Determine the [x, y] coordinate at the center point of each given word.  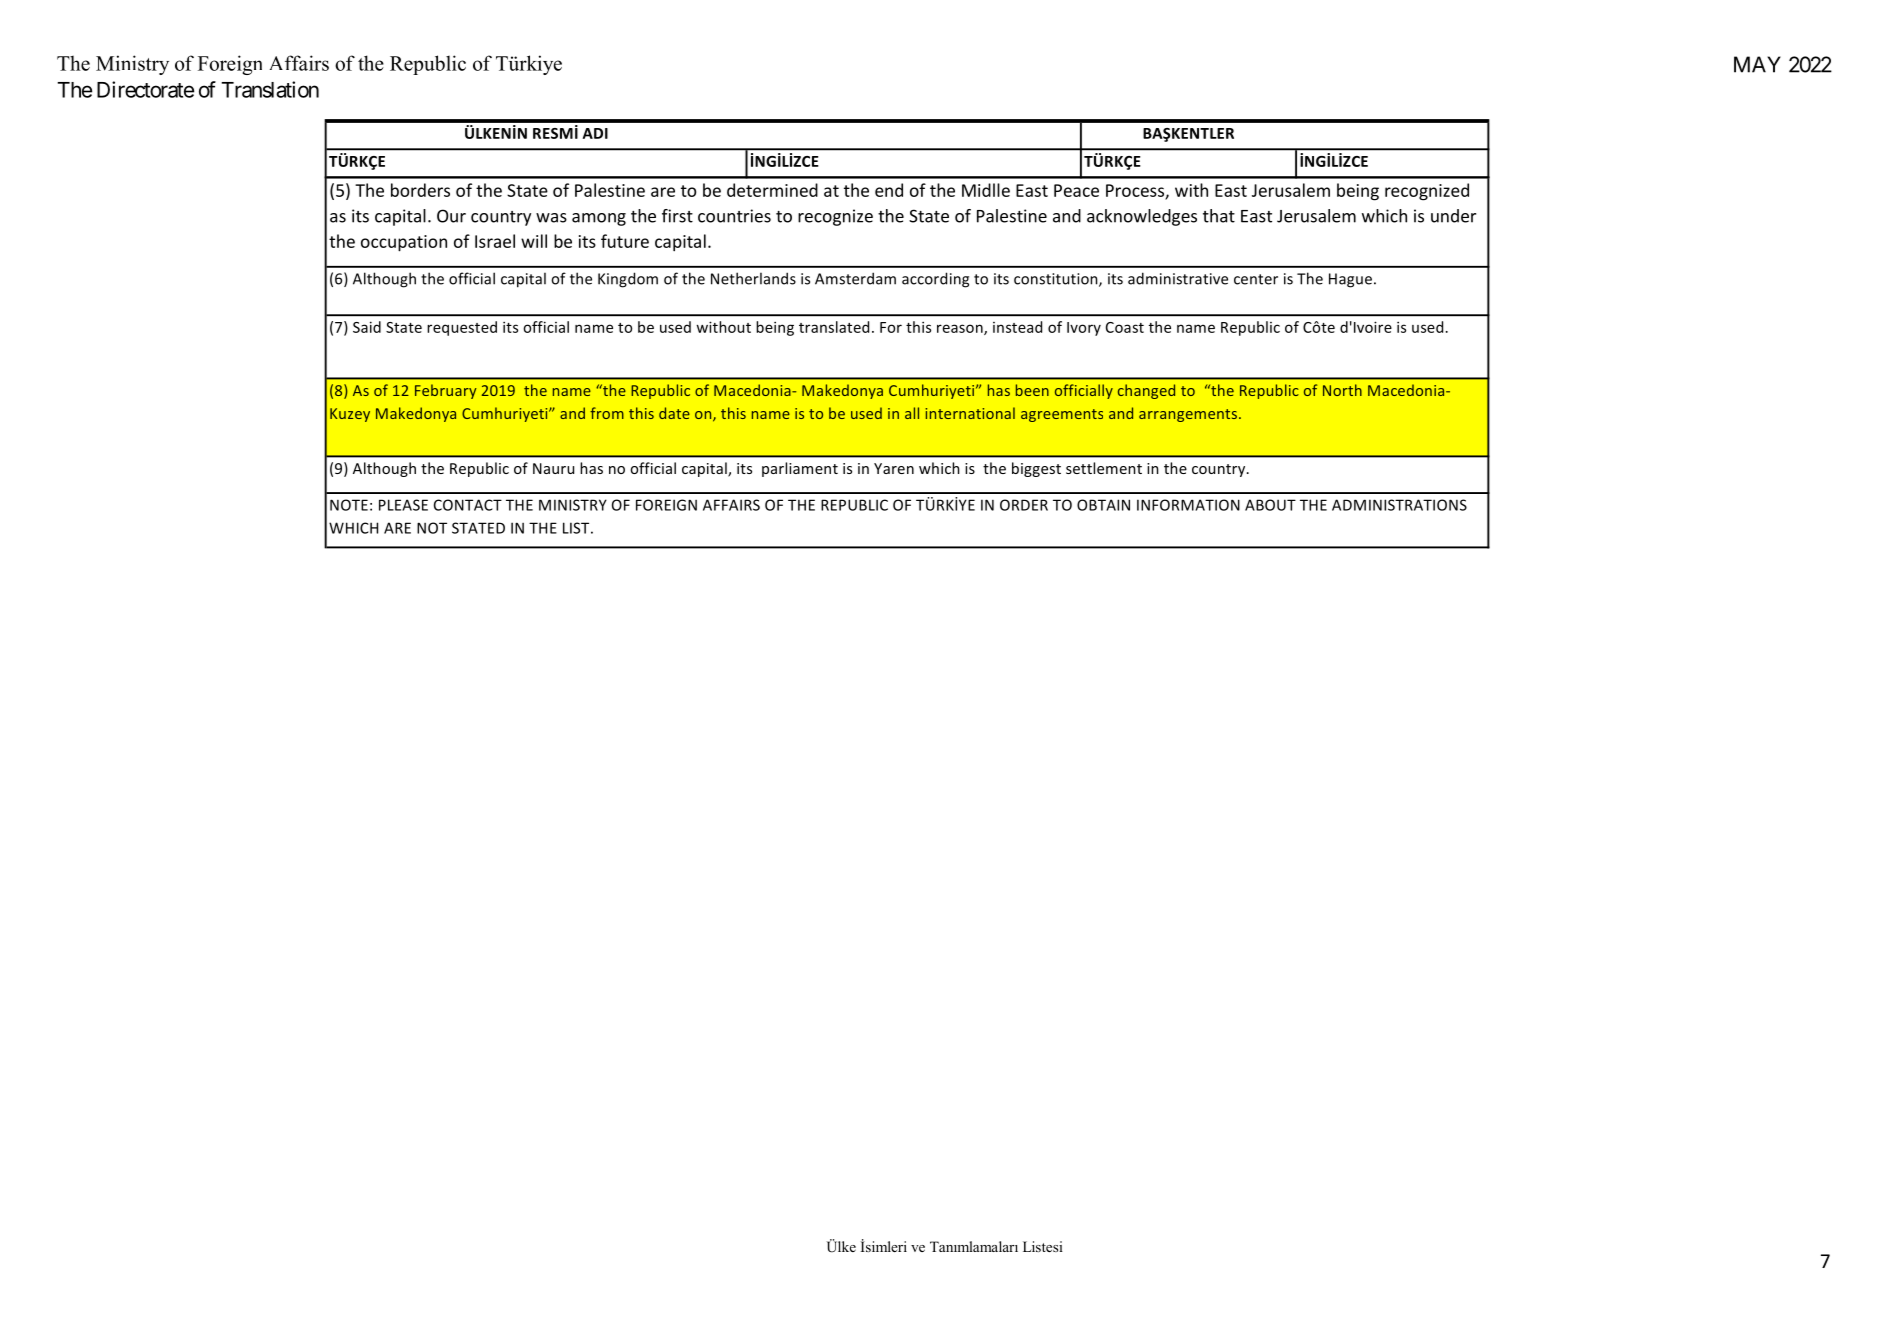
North [1342, 390]
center [1256, 279]
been [1032, 390]
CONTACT [468, 505]
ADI [595, 133]
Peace [1076, 190]
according [935, 280]
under [1453, 216]
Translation [270, 89]
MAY [1757, 64]
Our [451, 216]
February [446, 391]
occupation [404, 243]
